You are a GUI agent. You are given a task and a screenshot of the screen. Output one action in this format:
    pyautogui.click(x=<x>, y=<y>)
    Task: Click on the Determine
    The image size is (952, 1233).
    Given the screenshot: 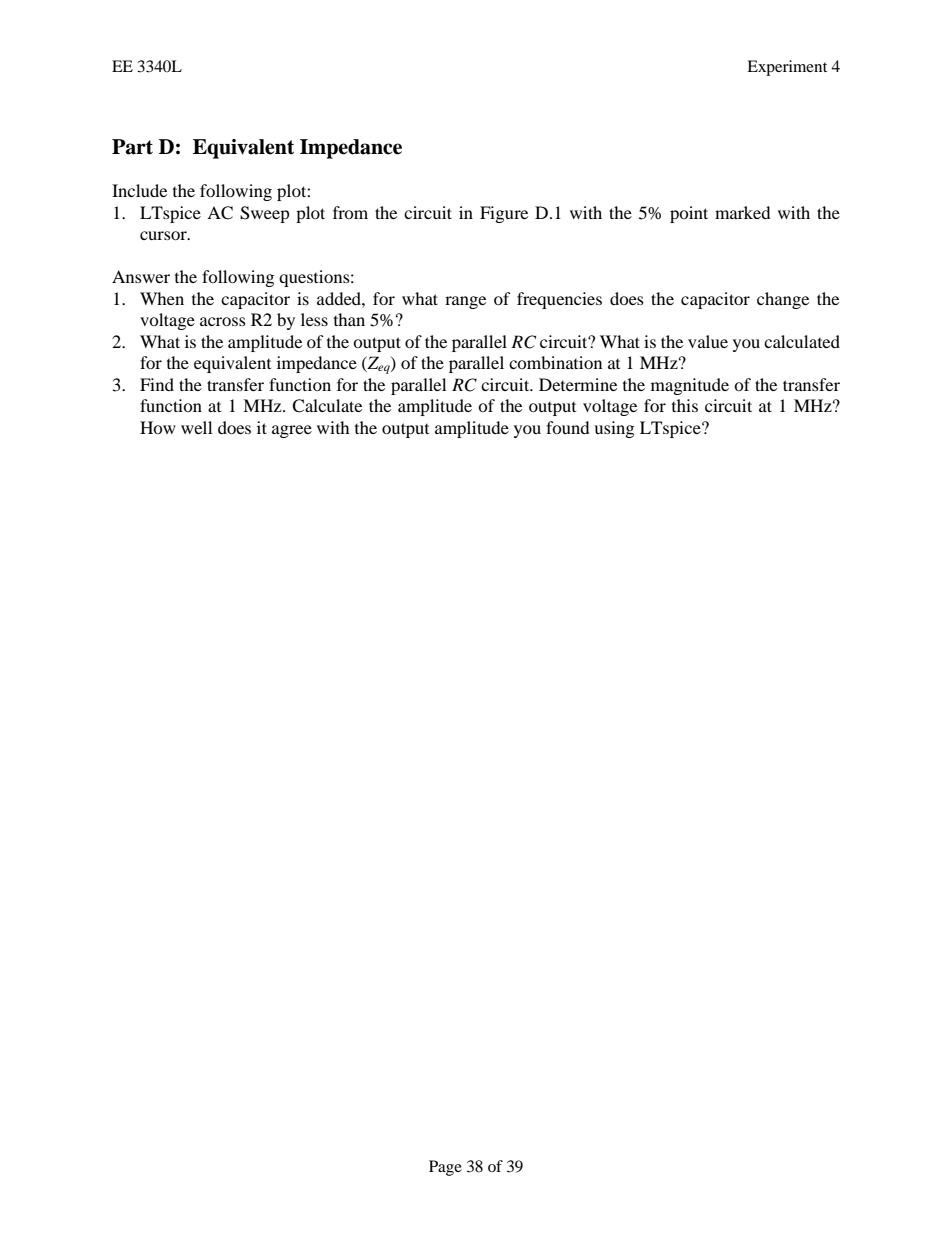 What is the action you would take?
    pyautogui.click(x=578, y=384)
